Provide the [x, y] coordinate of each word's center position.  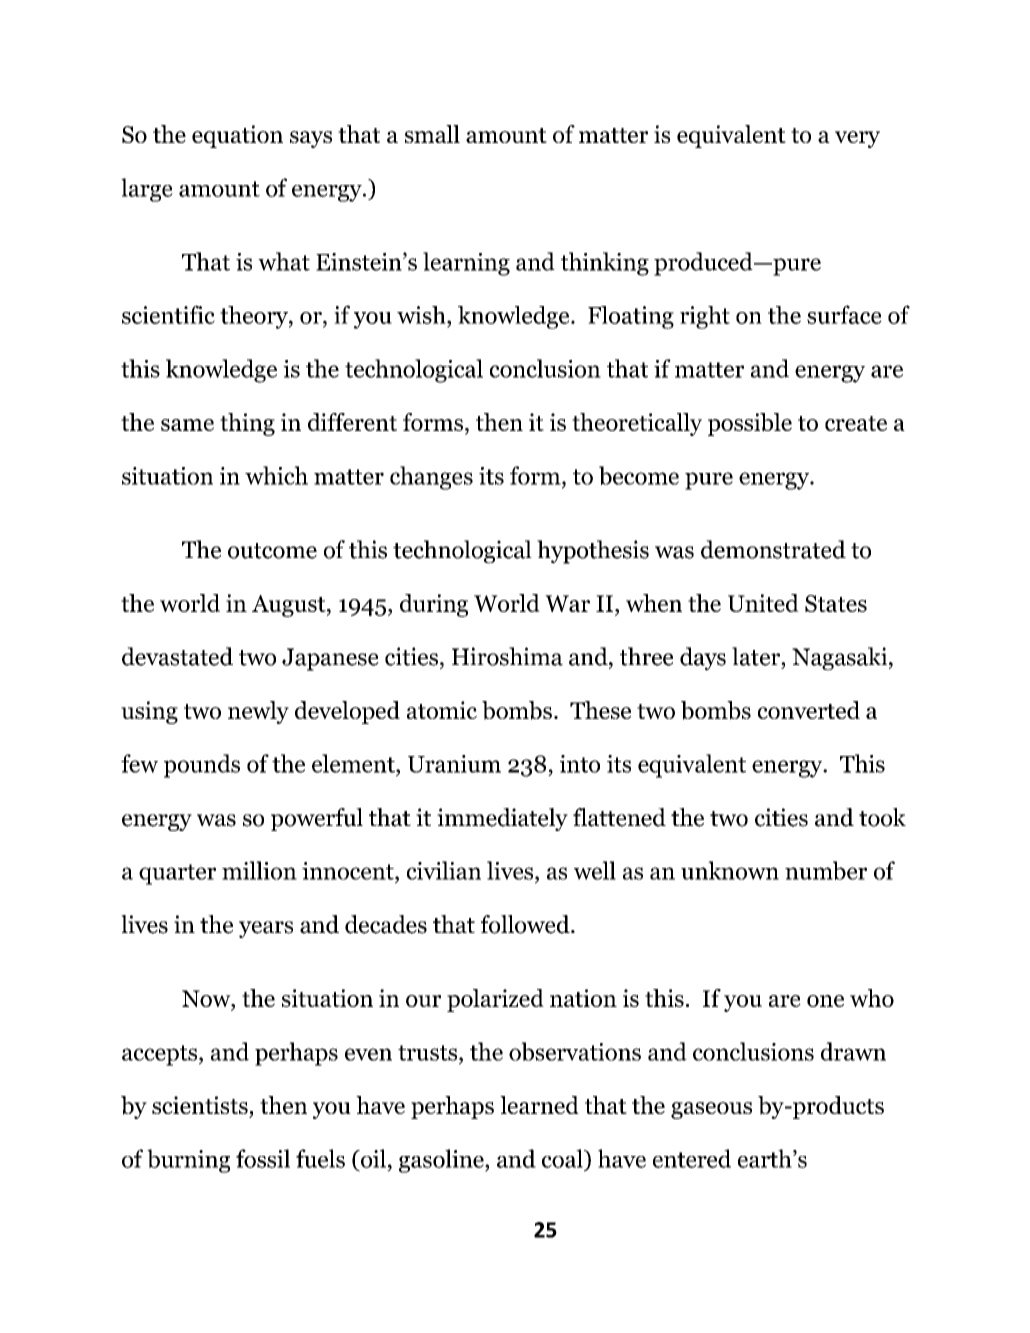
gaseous [711, 1110]
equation [237, 136]
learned [539, 1105]
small [432, 134]
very [857, 139]
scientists [200, 1105]
